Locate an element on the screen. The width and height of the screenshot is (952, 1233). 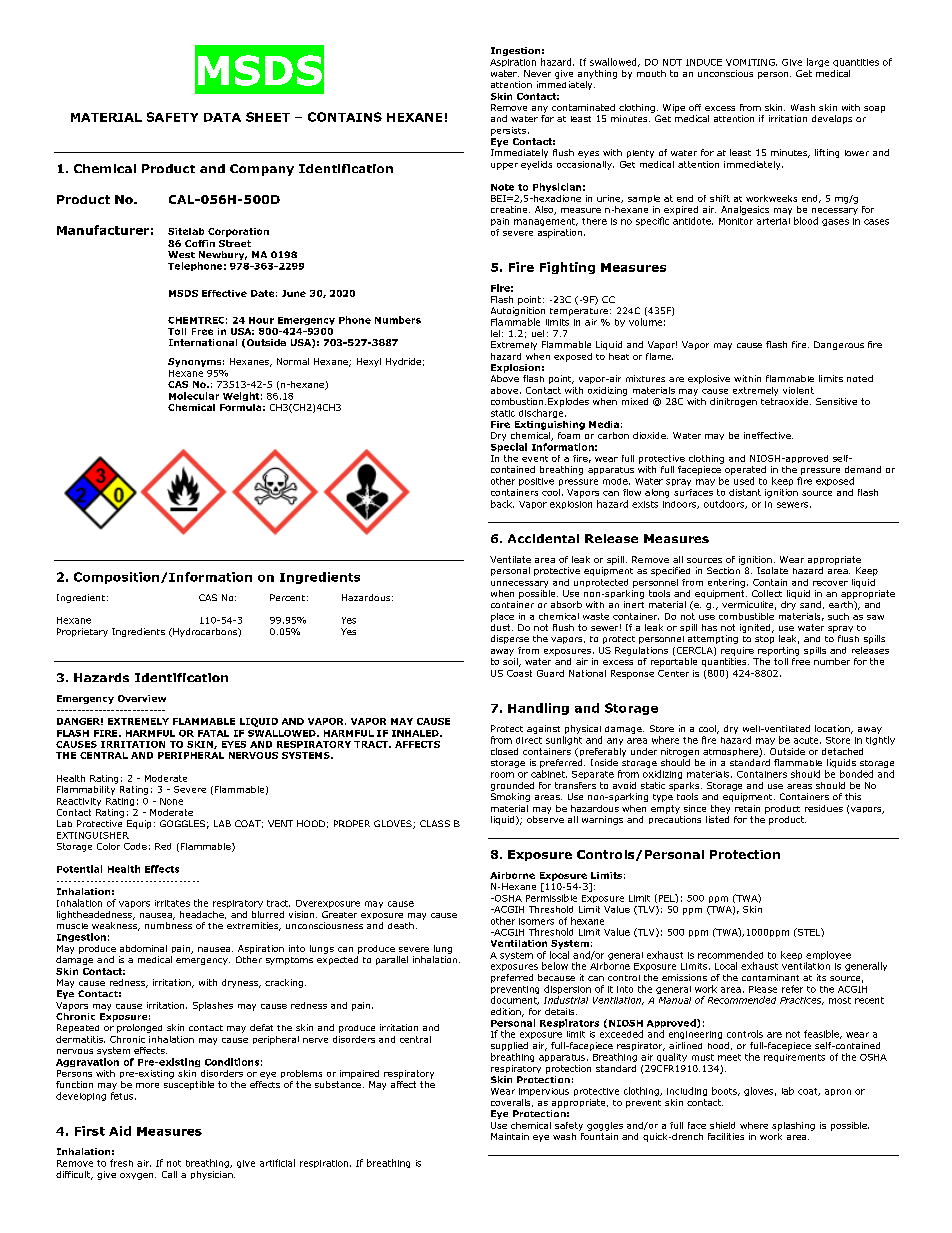
place is located at coordinates (502, 617).
